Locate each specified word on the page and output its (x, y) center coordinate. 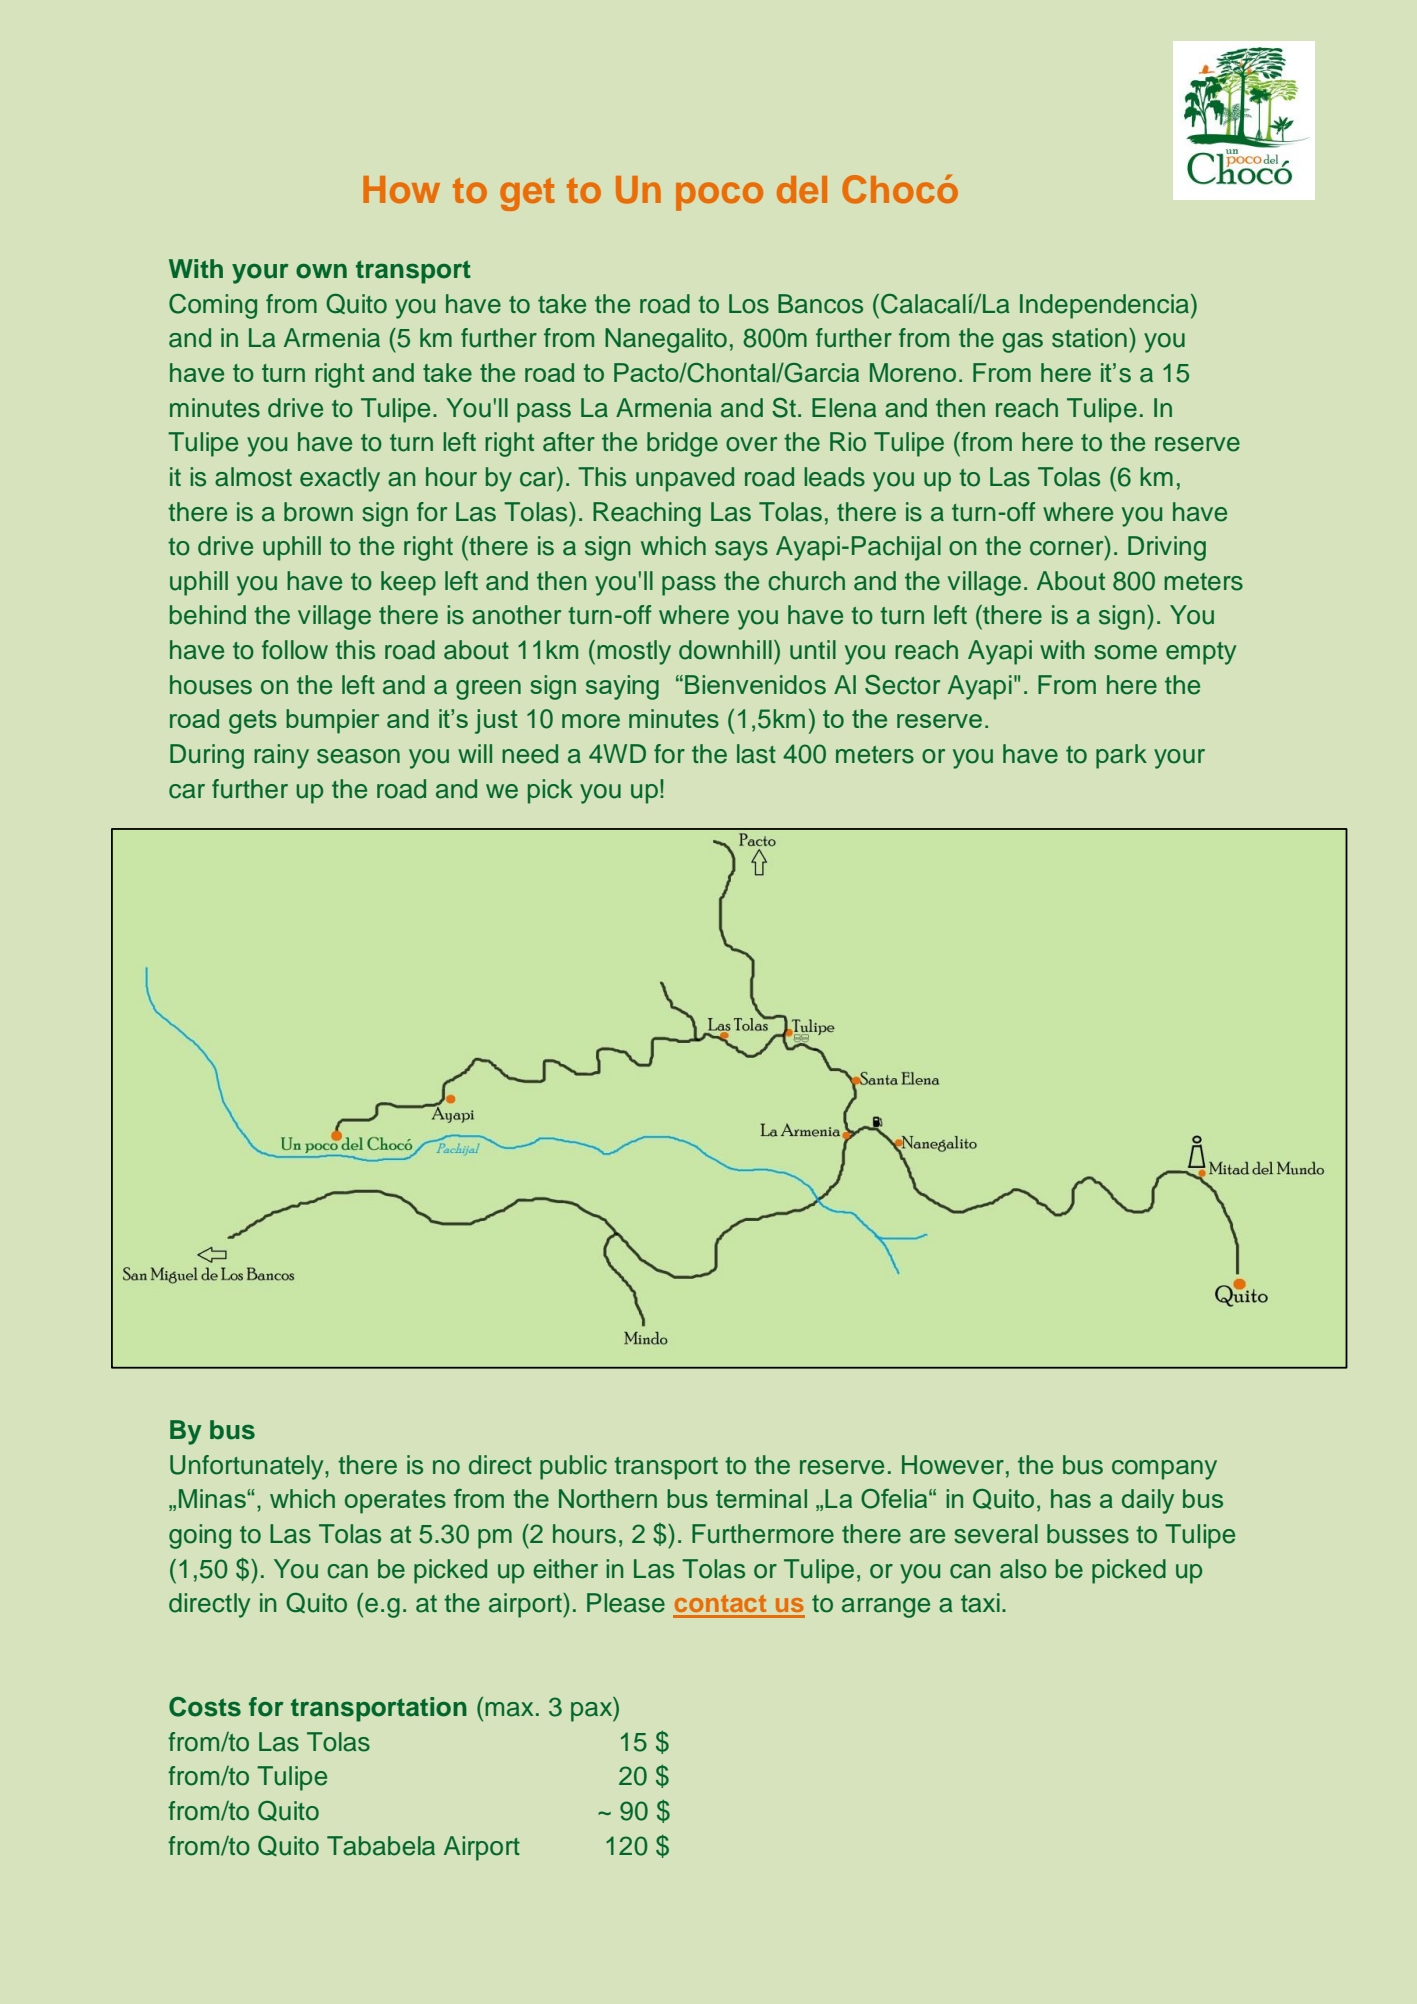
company (1164, 1470)
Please (626, 1603)
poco (719, 196)
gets (253, 722)
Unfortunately (248, 1467)
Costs (205, 1707)
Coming (213, 306)
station (1089, 338)
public (573, 1467)
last (756, 754)
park (1121, 756)
